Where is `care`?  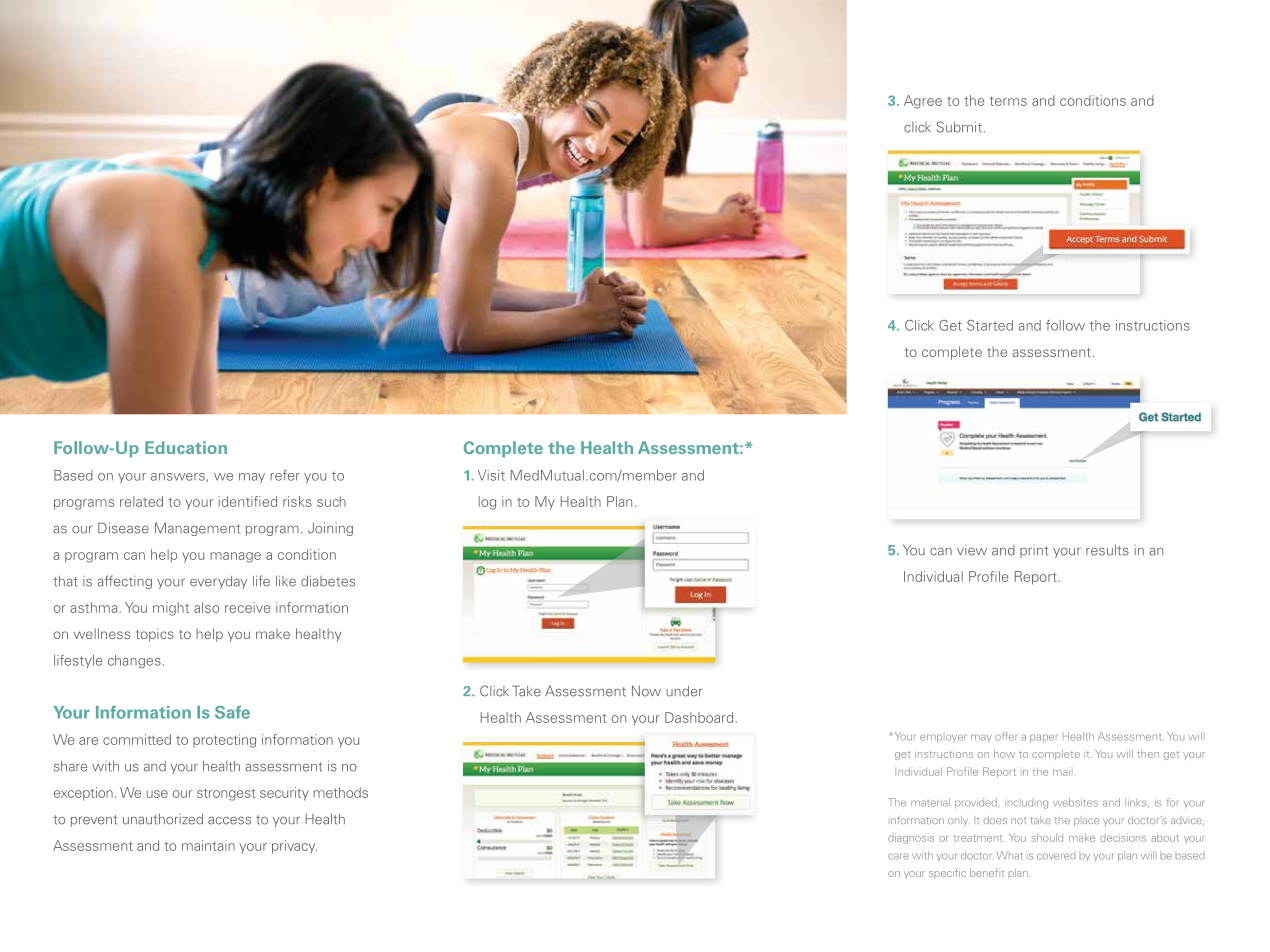
care is located at coordinates (898, 856).
